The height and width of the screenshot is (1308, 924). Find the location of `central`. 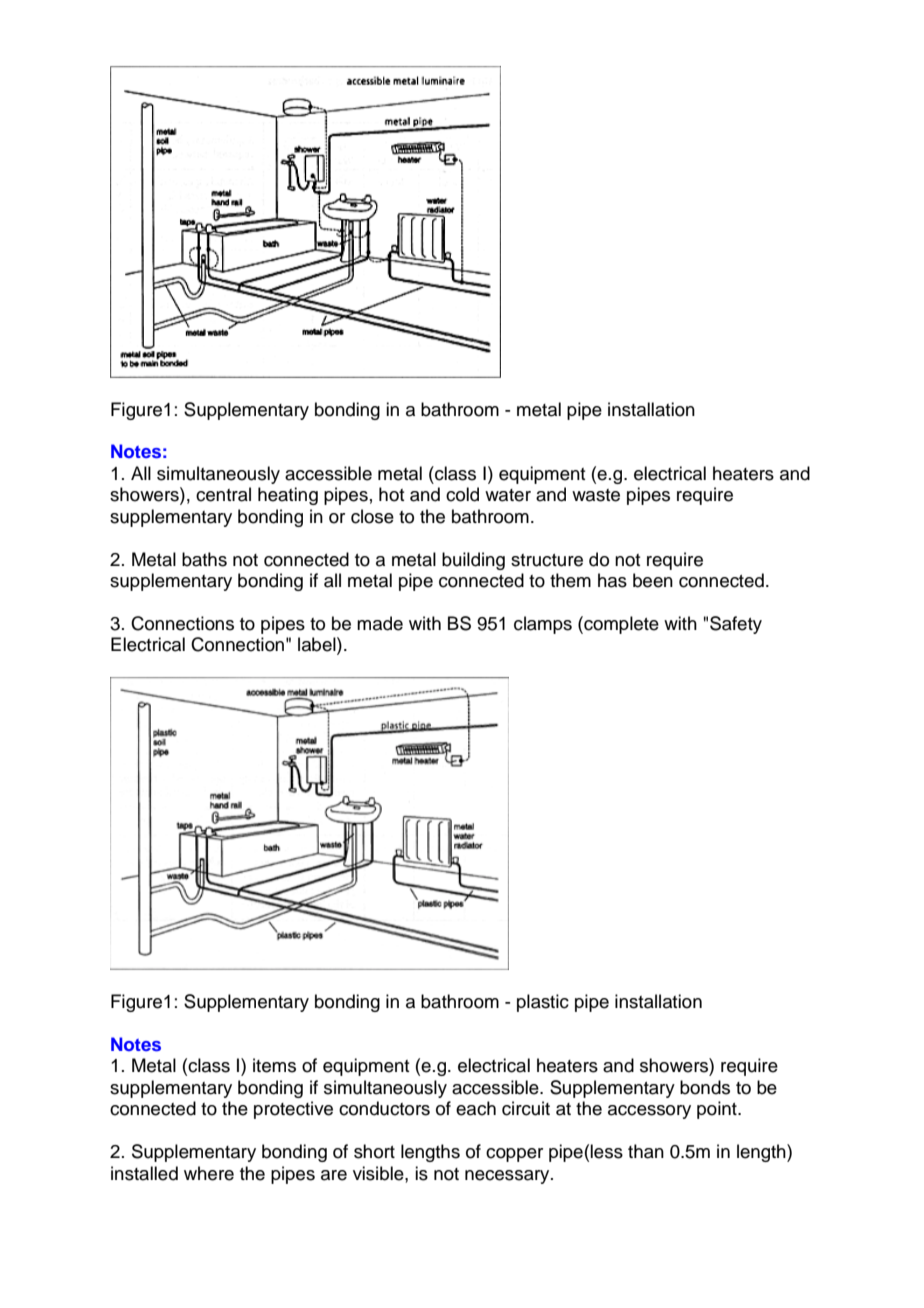

central is located at coordinates (223, 494).
